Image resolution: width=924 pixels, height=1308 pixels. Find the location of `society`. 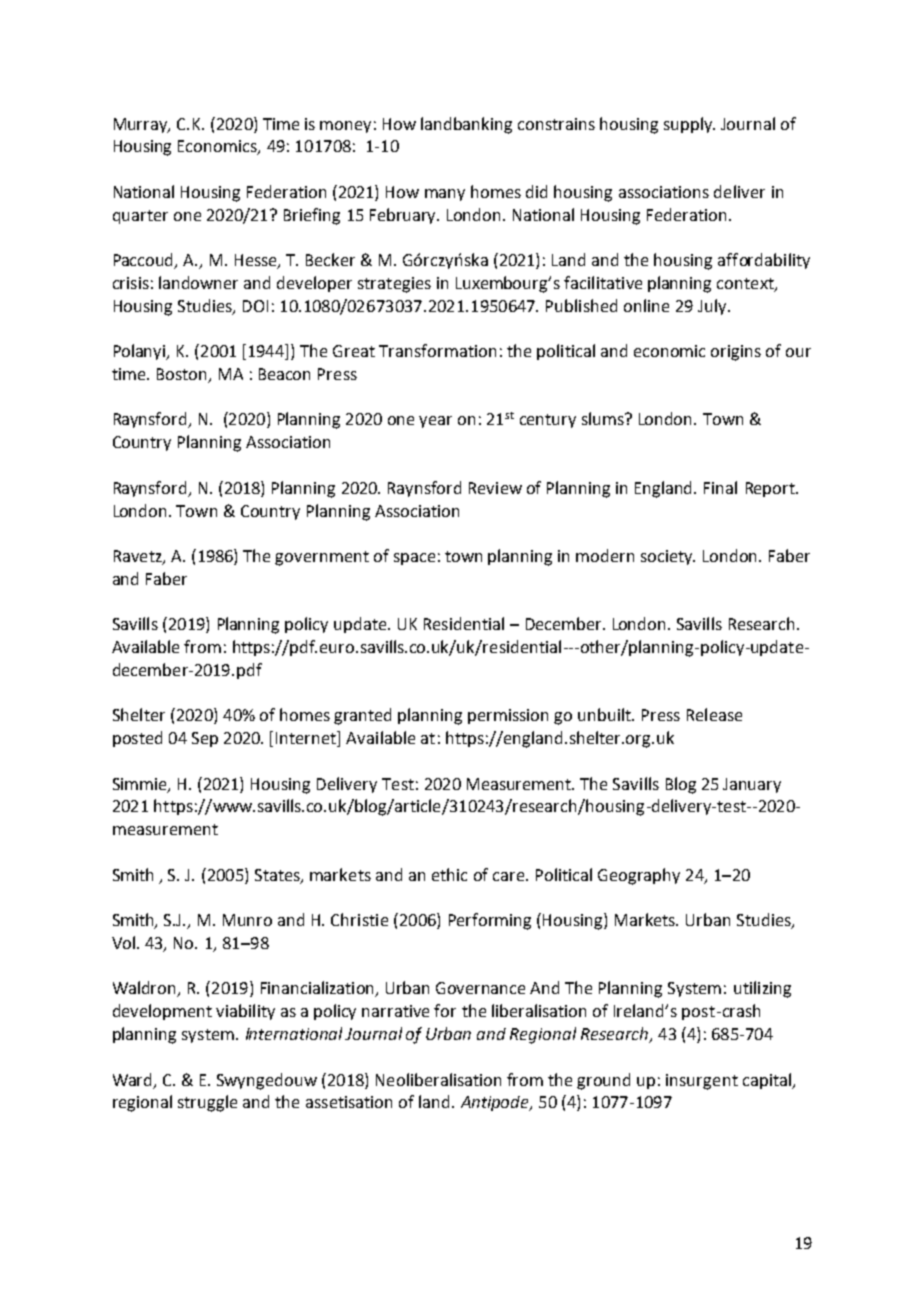

society is located at coordinates (668, 557).
